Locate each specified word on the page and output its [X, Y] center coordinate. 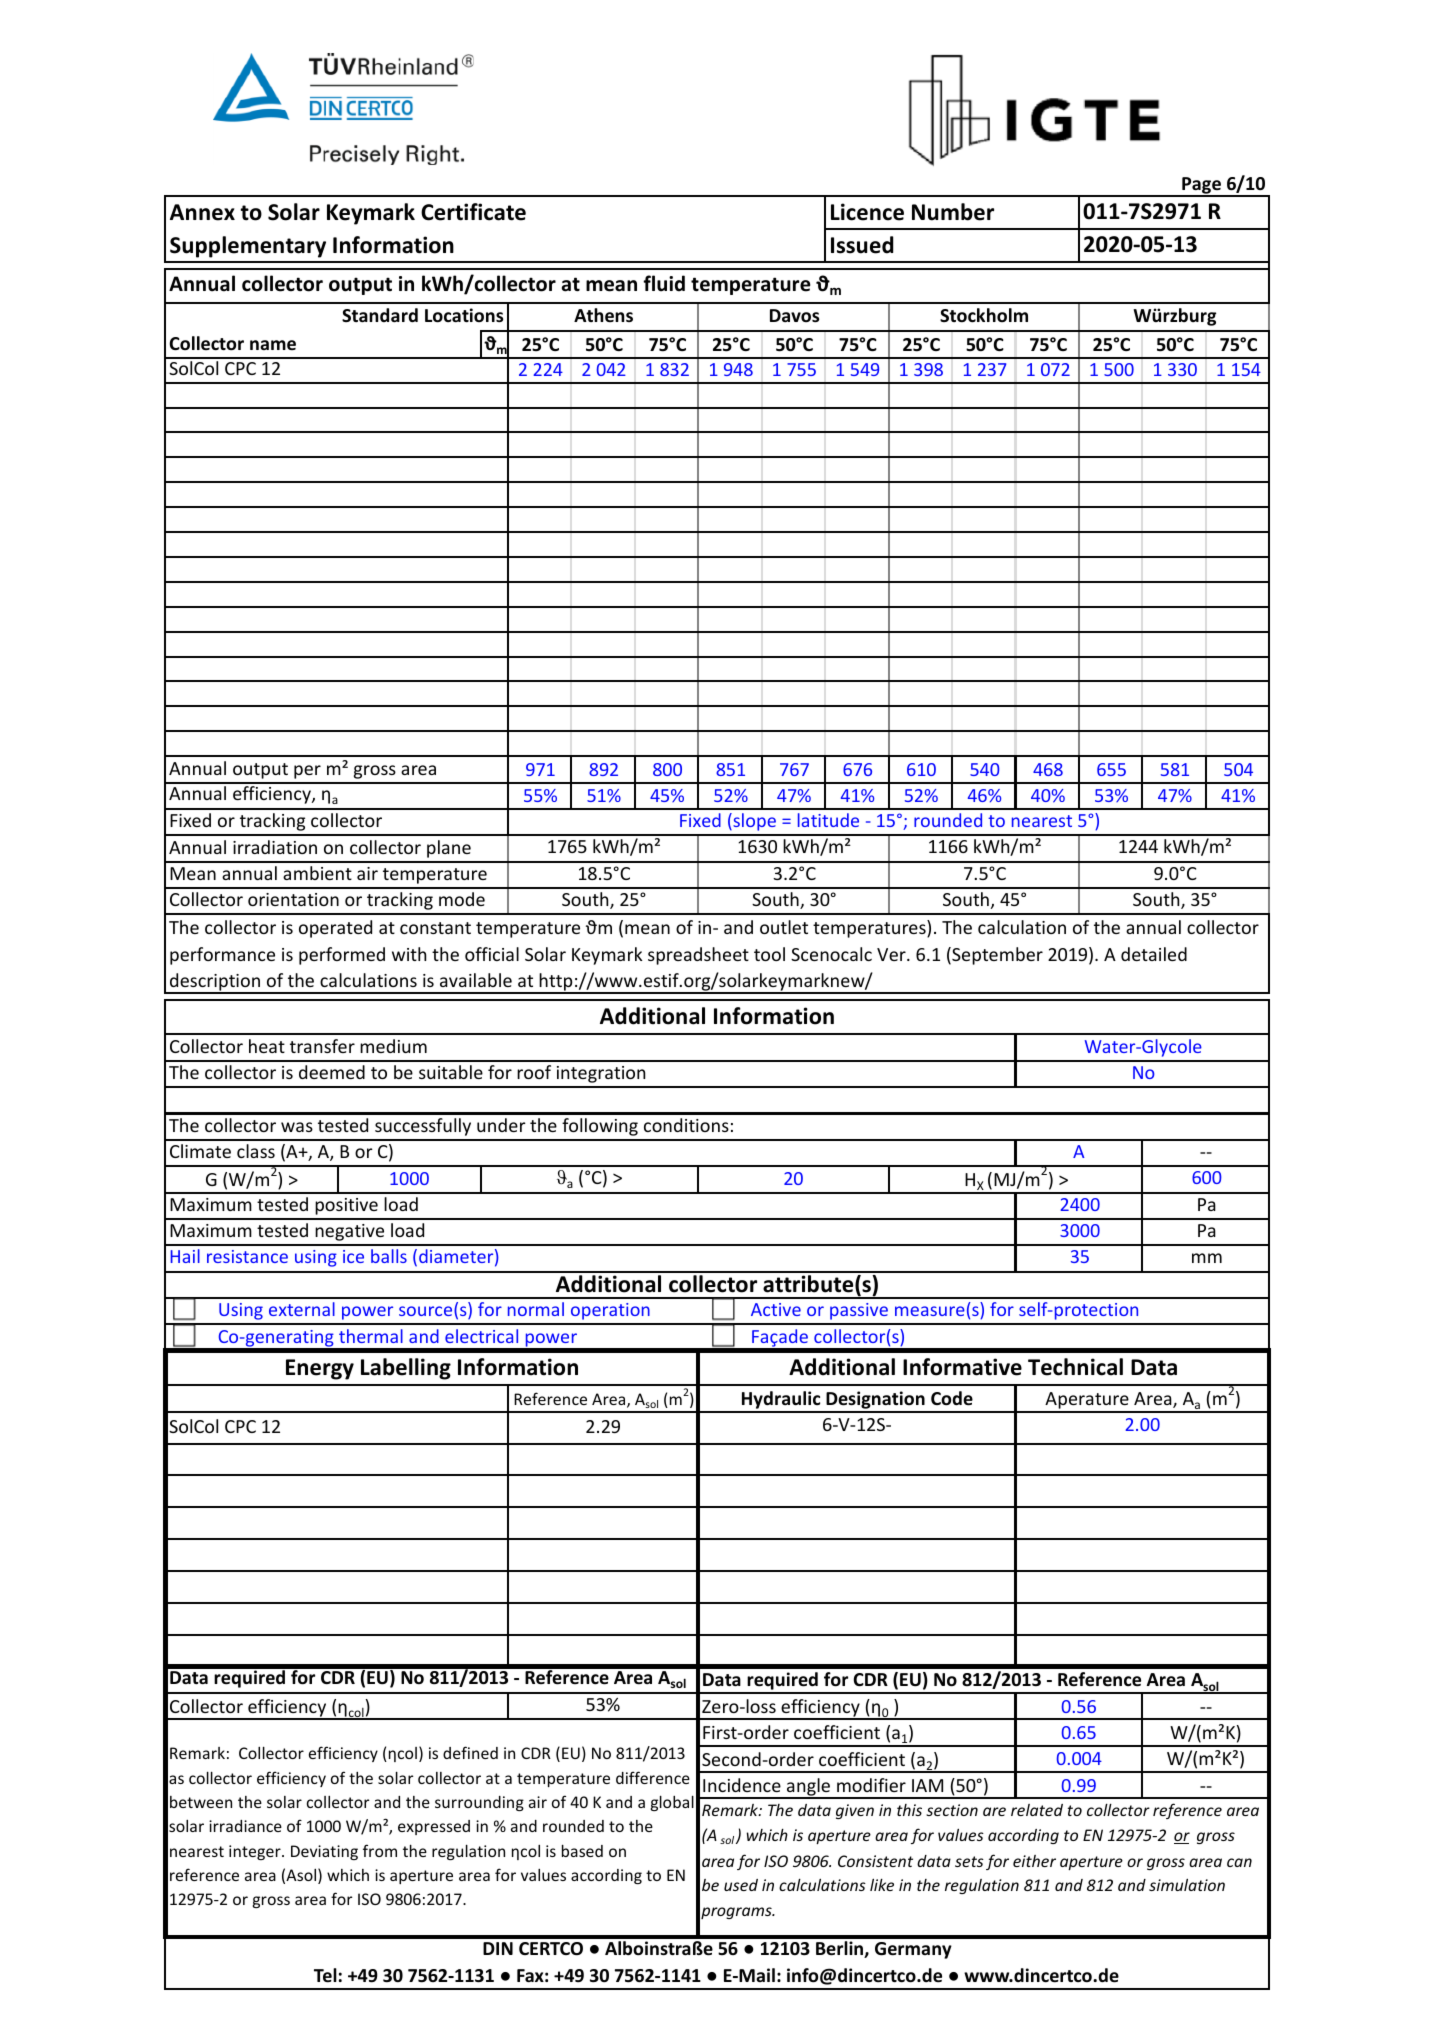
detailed [1154, 954]
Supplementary [248, 247]
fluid [664, 283]
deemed [332, 1072]
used [741, 1885]
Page [1201, 187]
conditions [686, 1125]
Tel [325, 1975]
